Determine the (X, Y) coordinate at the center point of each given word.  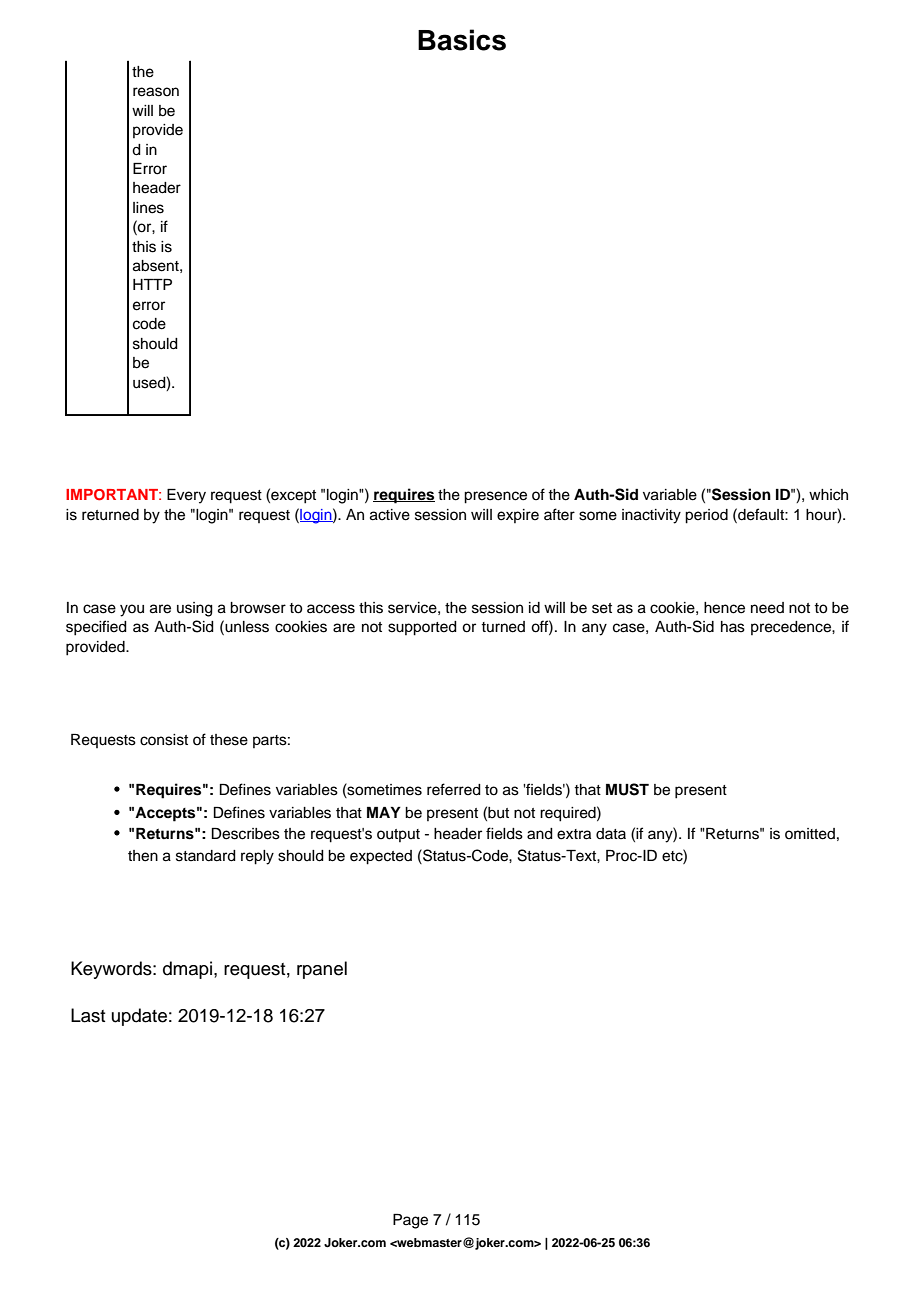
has (733, 627)
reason (156, 92)
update (139, 1017)
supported (422, 628)
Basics (462, 40)
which (828, 495)
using (195, 609)
